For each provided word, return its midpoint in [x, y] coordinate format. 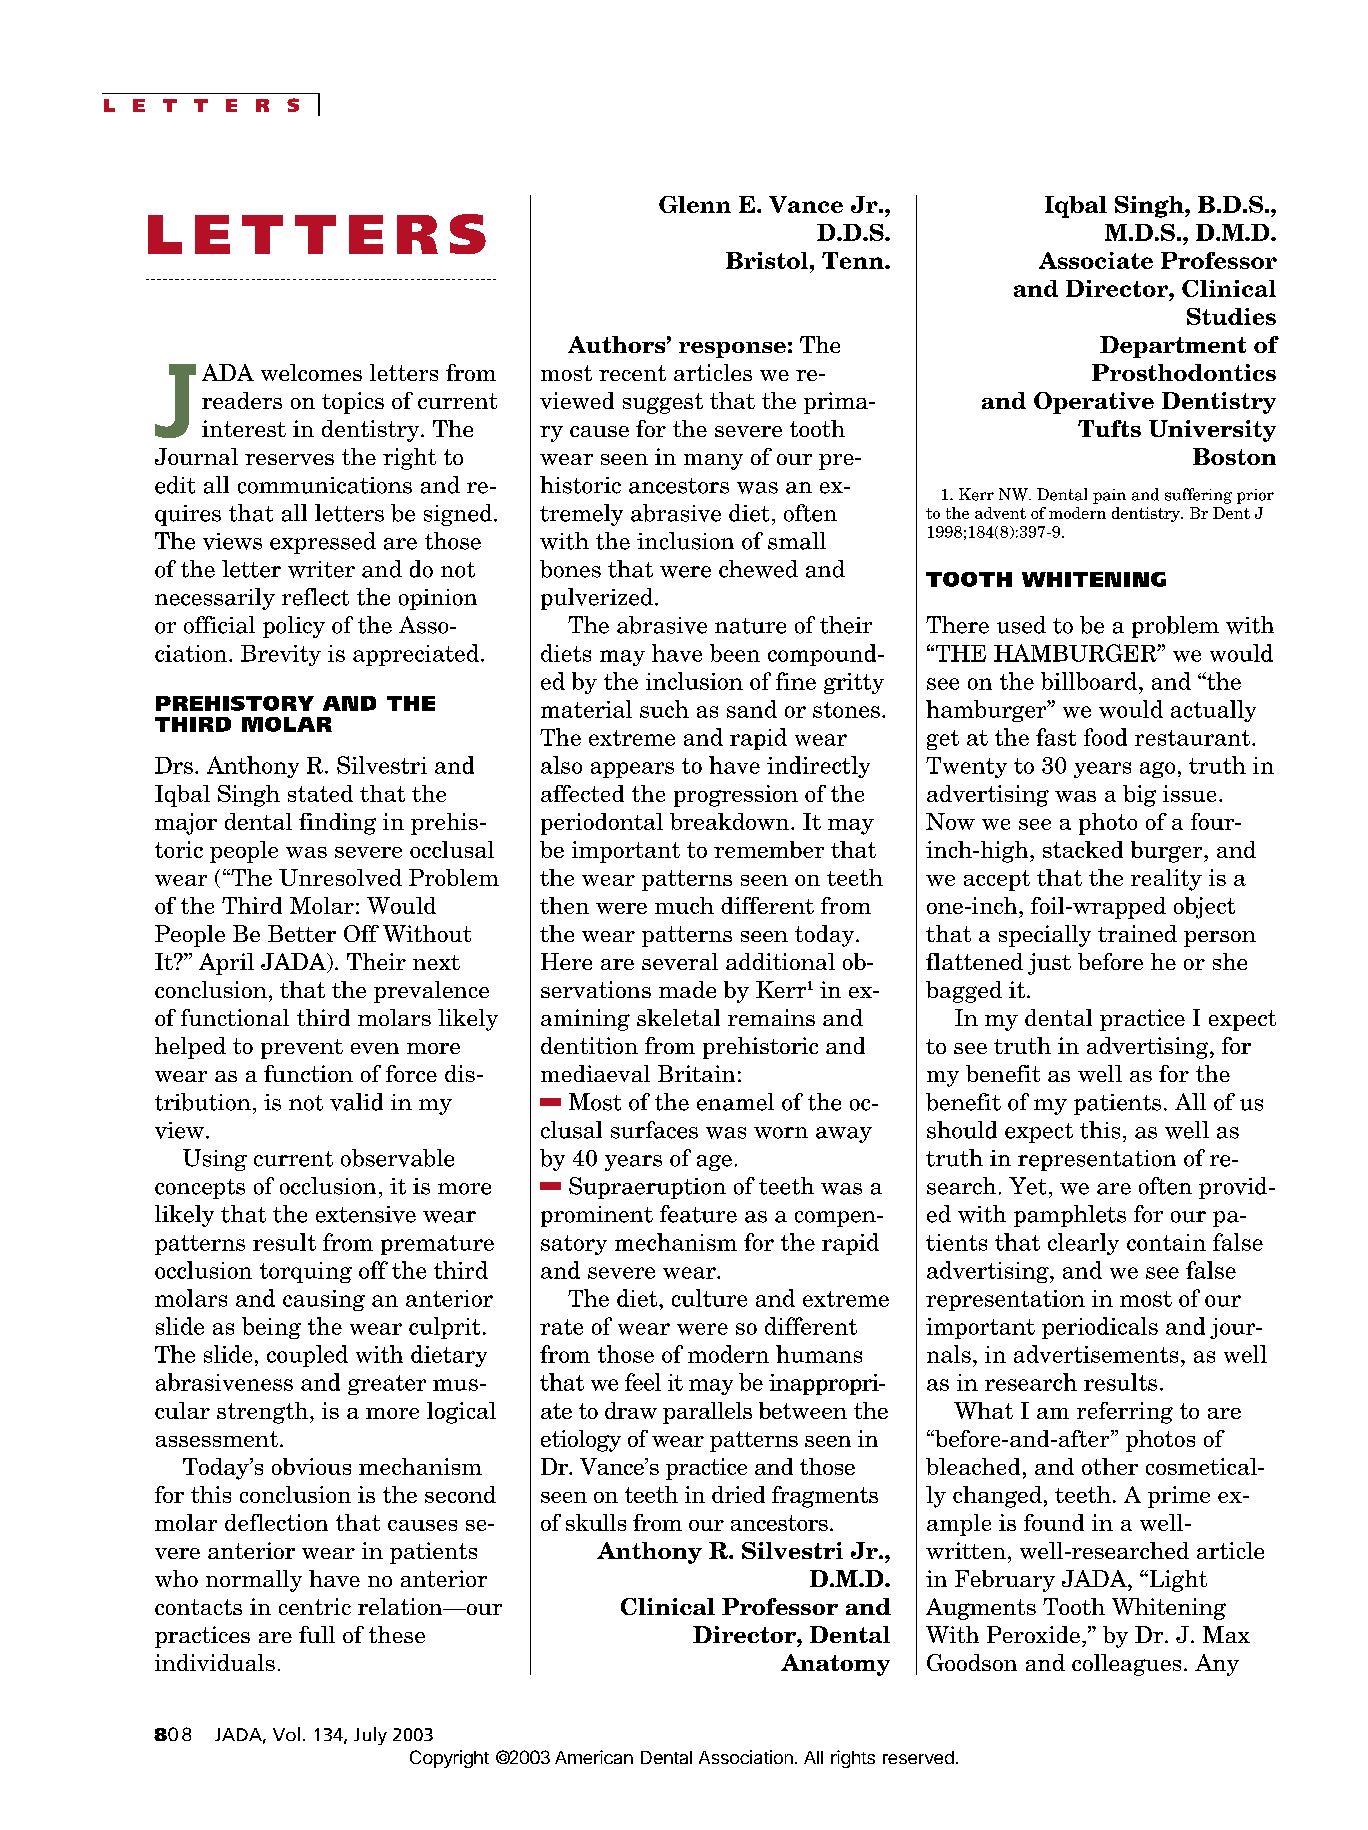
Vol [286, 1734]
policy [294, 627]
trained [1137, 933]
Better [302, 933]
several [680, 961]
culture [709, 1298]
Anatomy [835, 1665]
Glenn [695, 204]
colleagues [1126, 1665]
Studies [1231, 316]
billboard [1089, 681]
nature [750, 626]
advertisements [1096, 1354]
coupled [307, 1356]
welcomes [311, 372]
